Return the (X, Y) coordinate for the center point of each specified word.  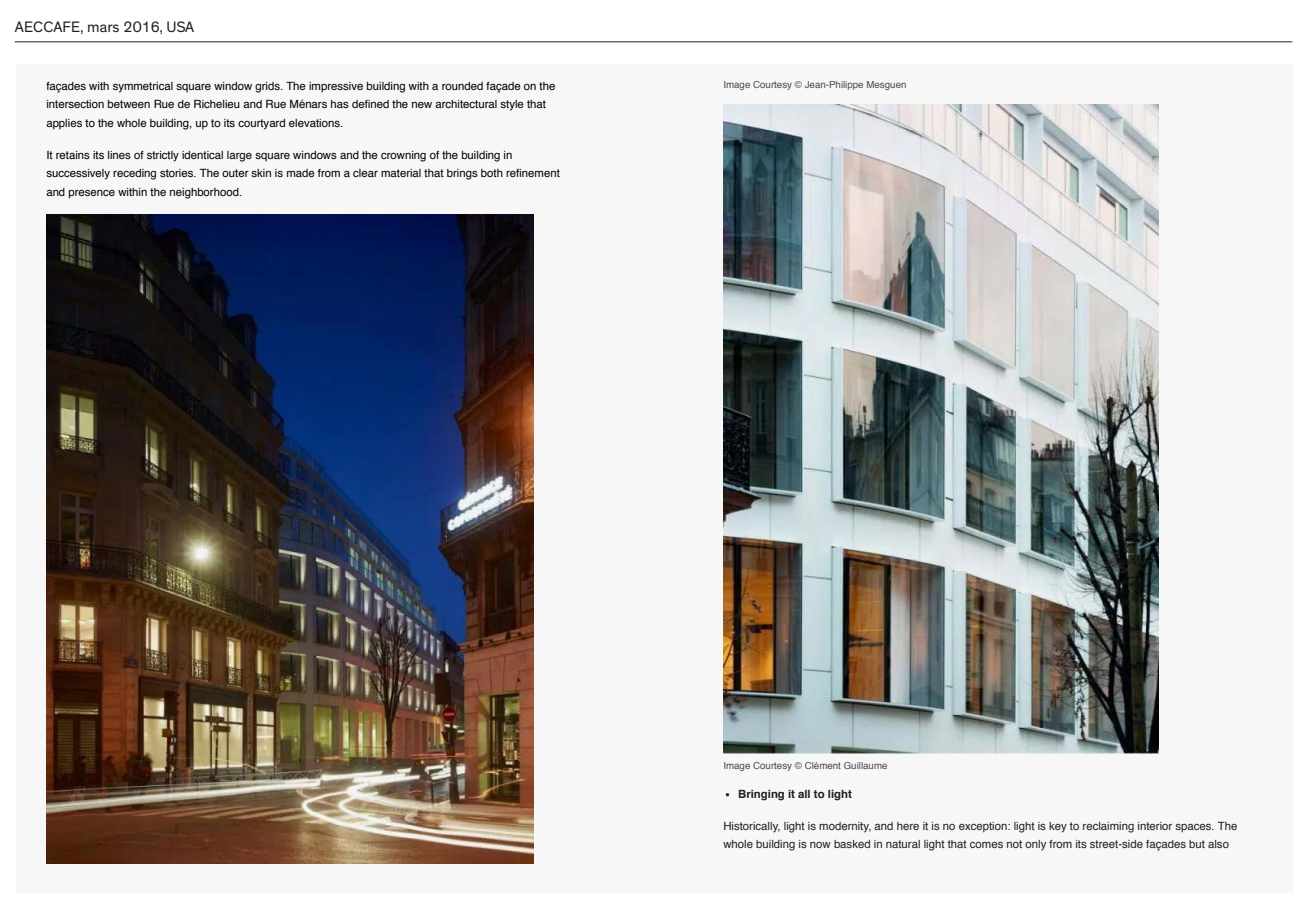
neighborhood (205, 193)
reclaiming (1108, 827)
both (492, 173)
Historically (752, 827)
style (512, 105)
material (401, 173)
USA (180, 26)
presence (92, 194)
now (820, 845)
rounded (462, 86)
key (1058, 827)
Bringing (761, 795)
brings (462, 174)
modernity (845, 827)
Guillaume (865, 765)
